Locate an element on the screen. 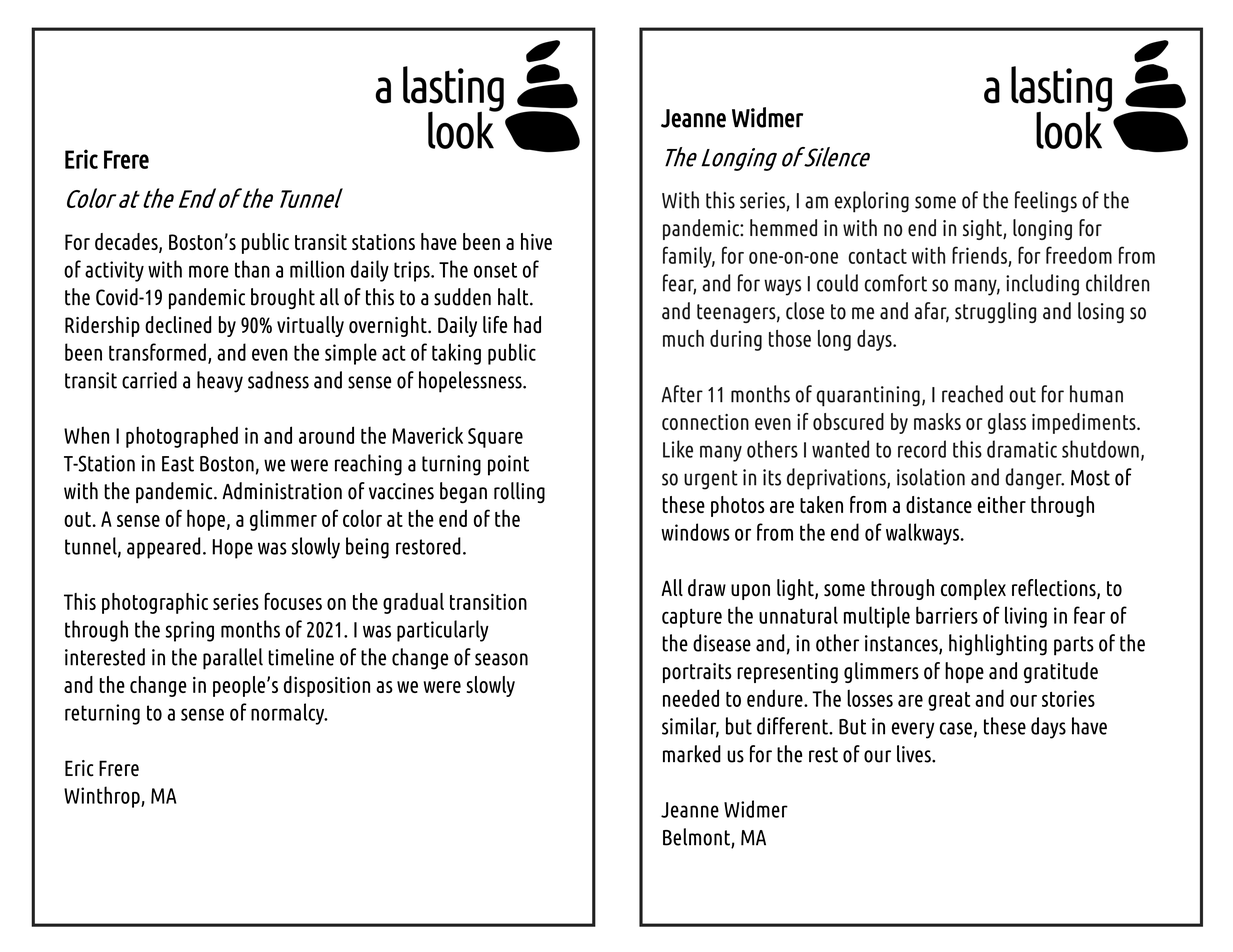 The image size is (1233, 952). glass is located at coordinates (1007, 423).
